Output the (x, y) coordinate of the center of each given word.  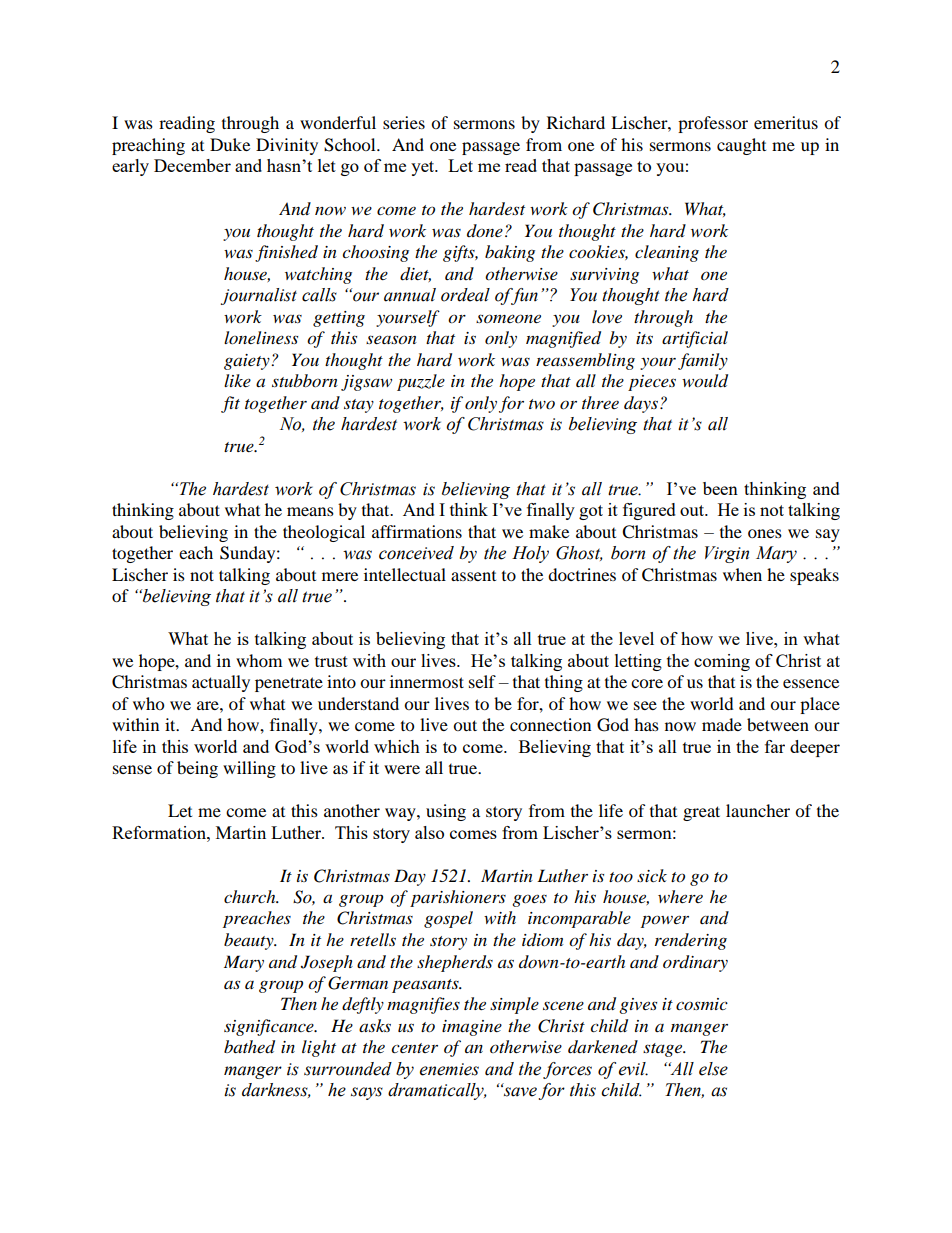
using (446, 812)
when (742, 574)
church (251, 896)
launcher (758, 810)
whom (259, 660)
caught (741, 146)
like (237, 380)
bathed (249, 1047)
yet (424, 168)
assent (473, 576)
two (542, 404)
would (705, 381)
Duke (230, 144)
